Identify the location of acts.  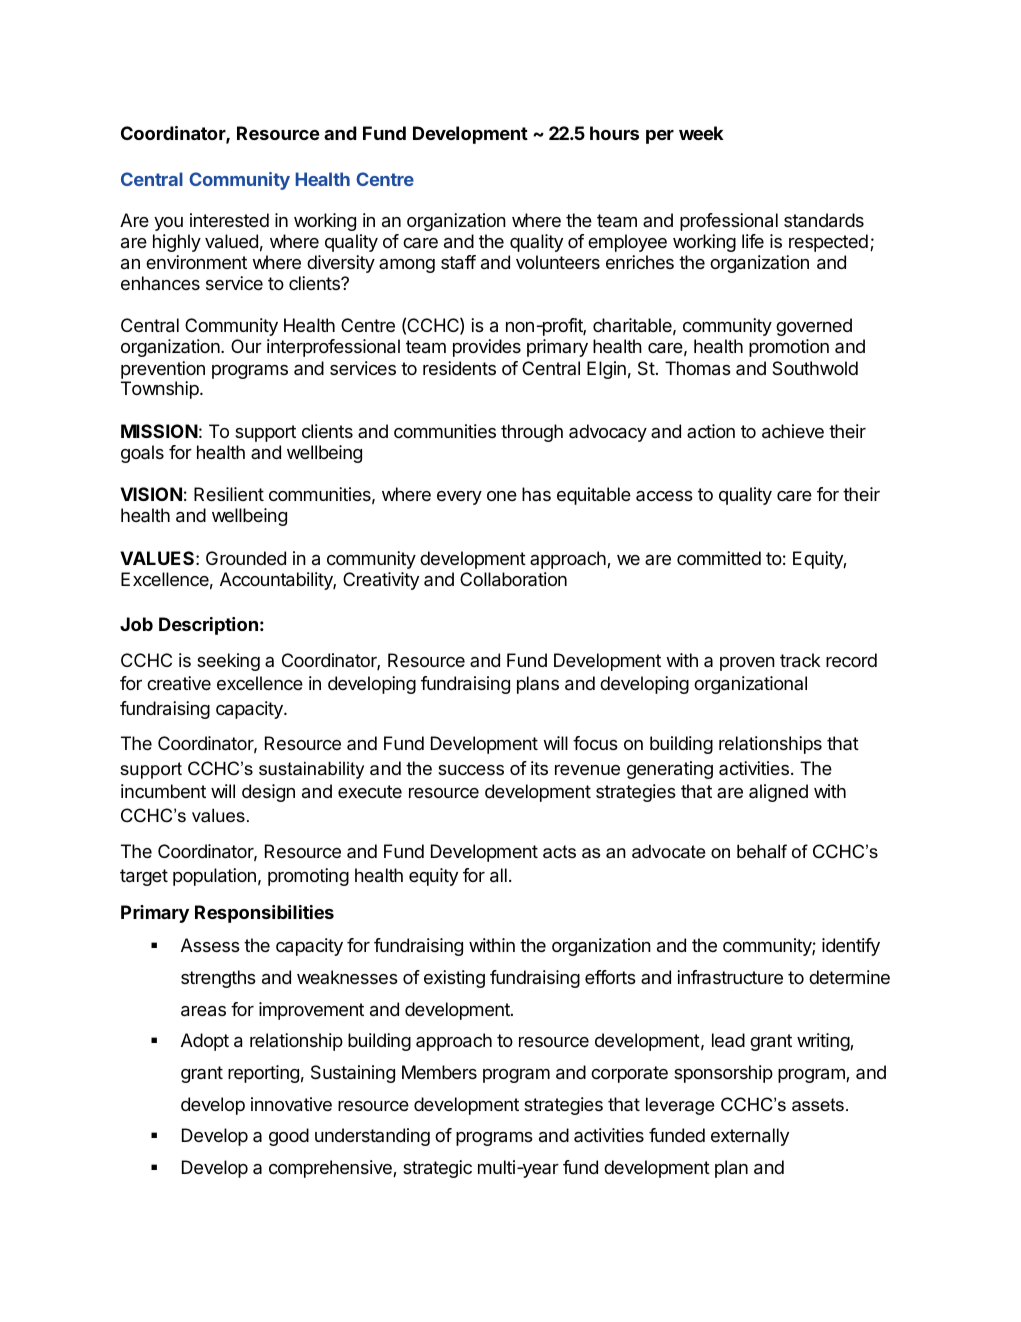
(559, 852).
